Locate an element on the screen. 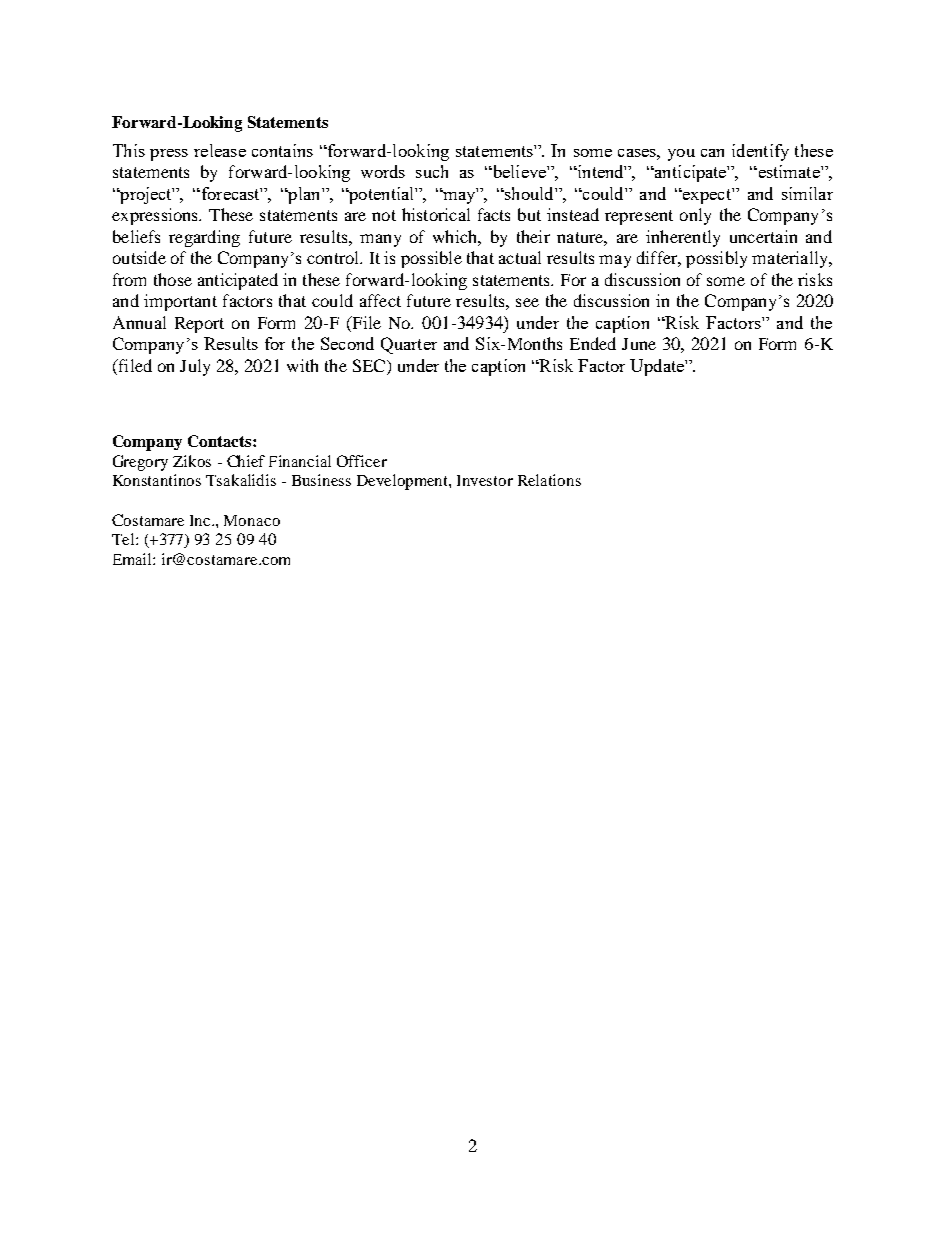 The width and height of the screenshot is (952, 1233). Investor is located at coordinates (485, 480).
